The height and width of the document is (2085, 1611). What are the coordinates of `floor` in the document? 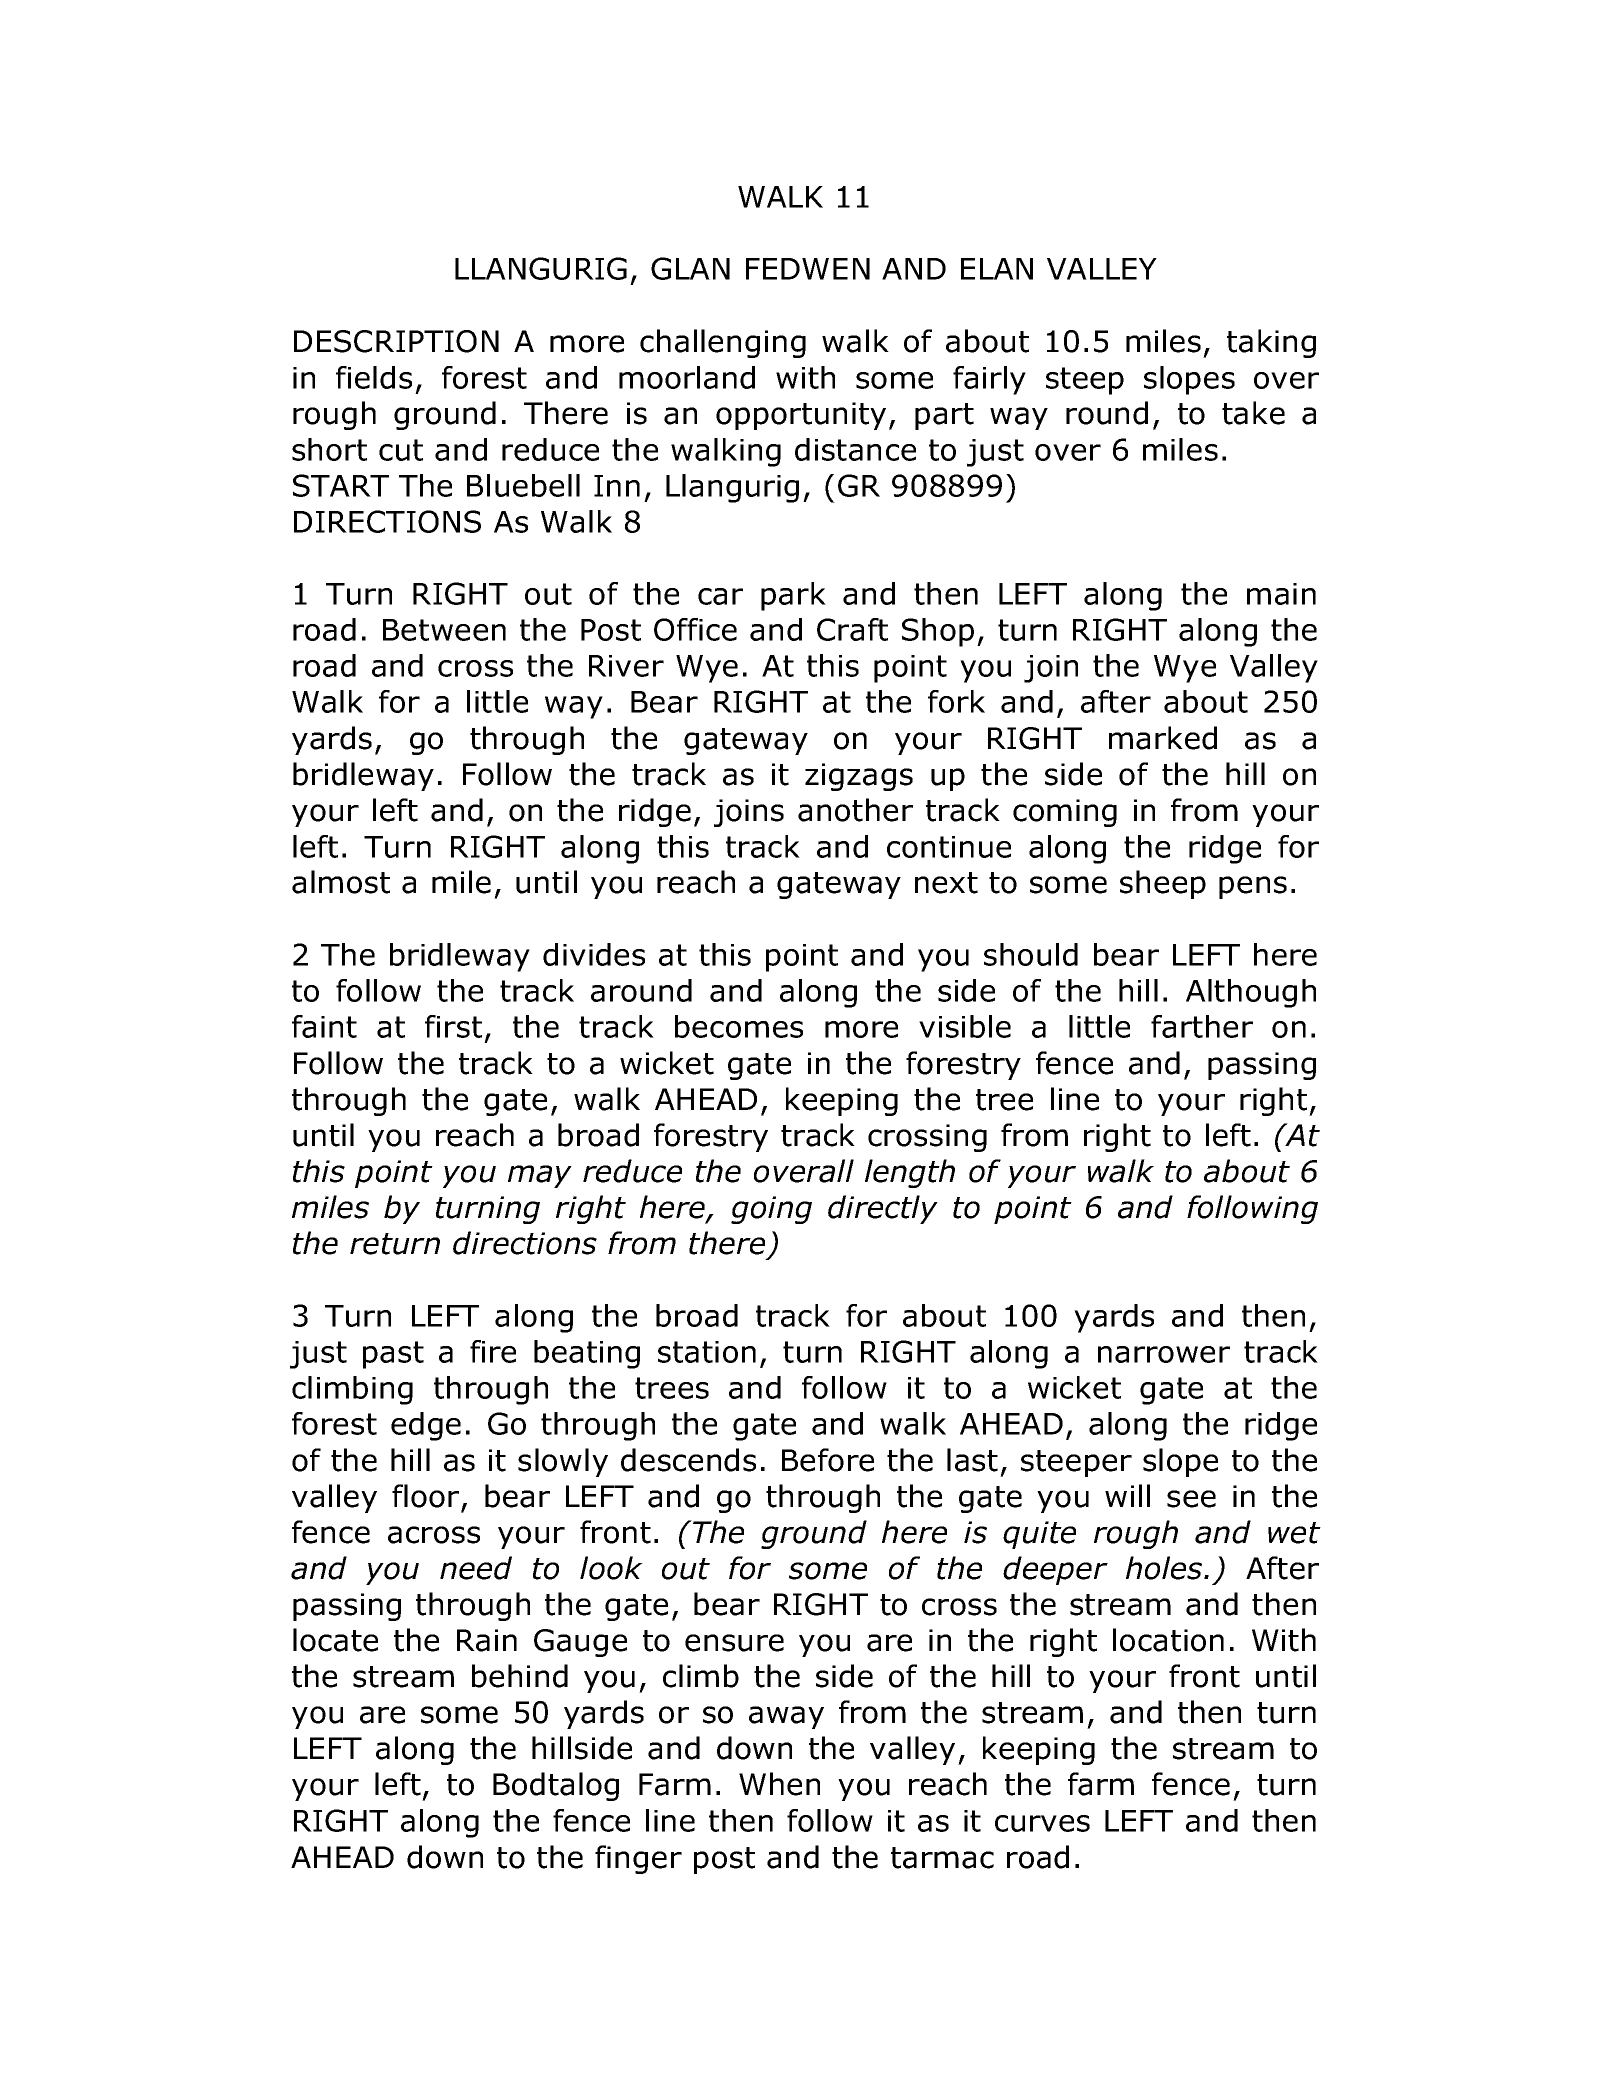 It's located at (425, 1496).
